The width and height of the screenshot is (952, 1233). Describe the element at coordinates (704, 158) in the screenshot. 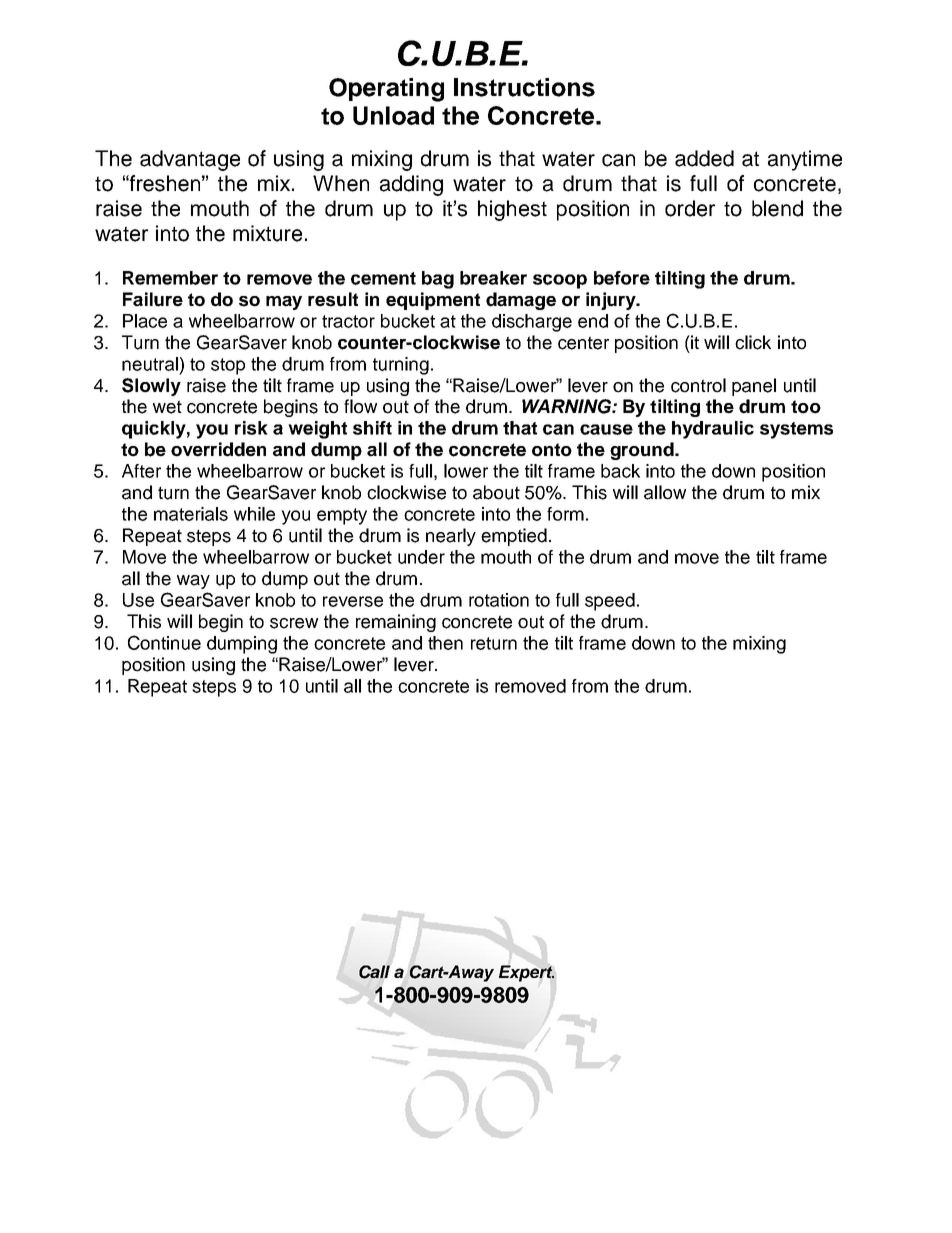

I see `added` at that location.
